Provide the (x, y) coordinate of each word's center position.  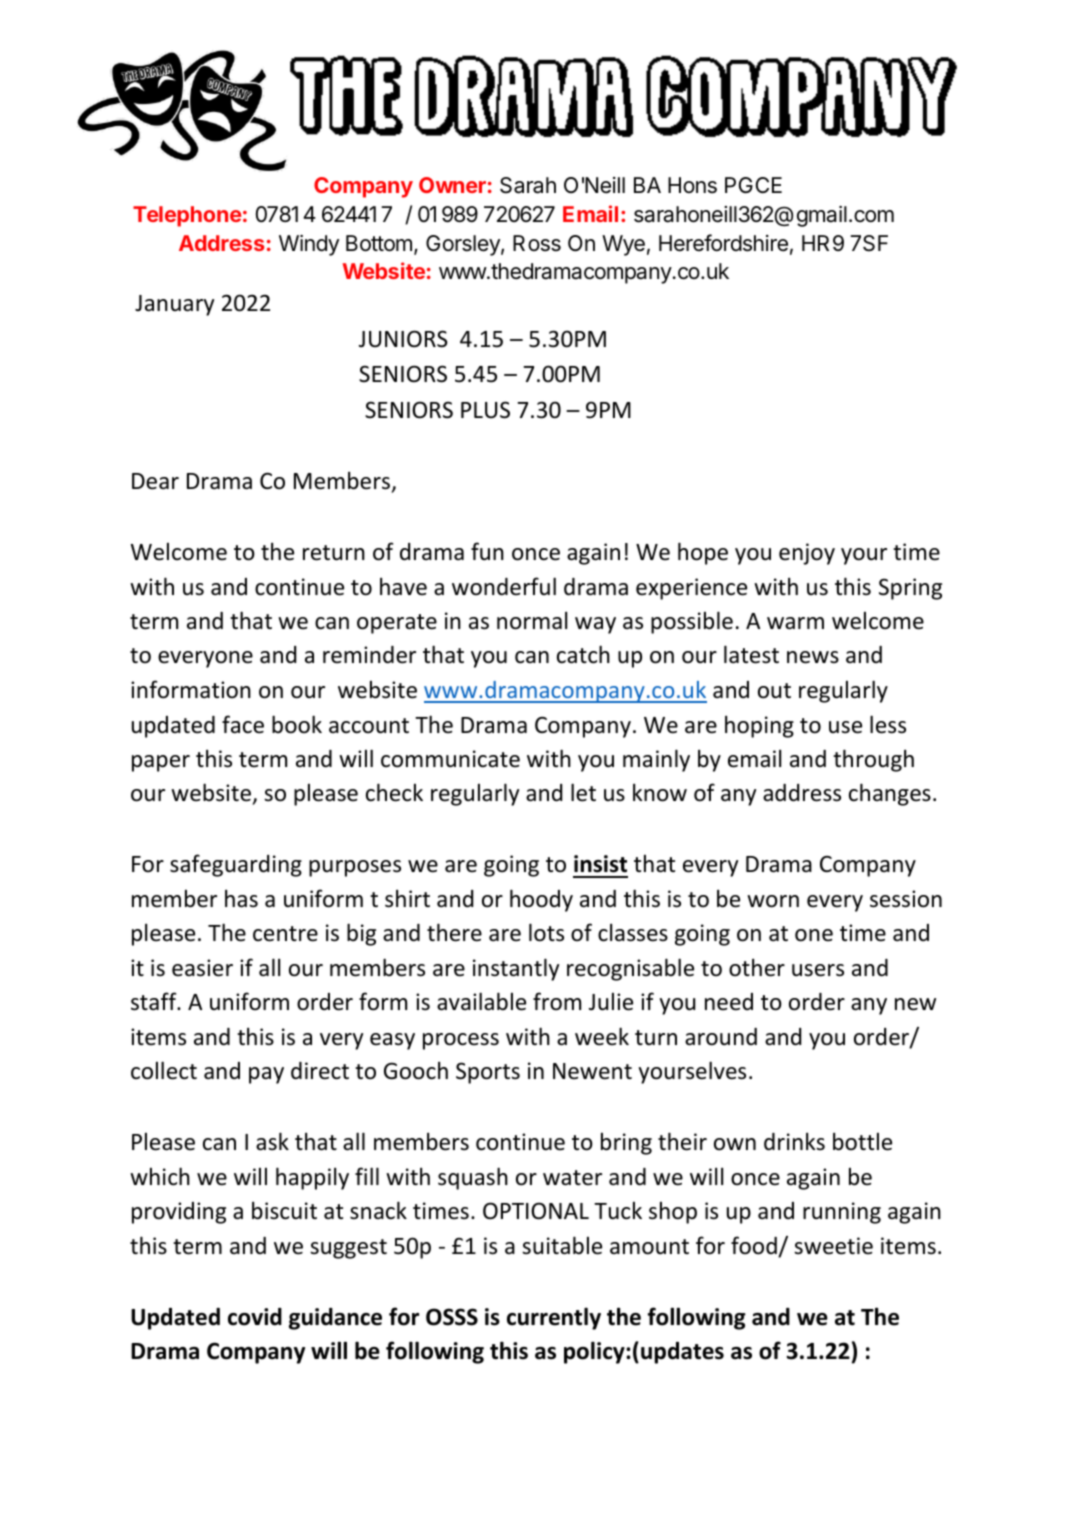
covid (255, 1317)
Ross (537, 243)
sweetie (833, 1246)
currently (554, 1318)
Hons (692, 185)
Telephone (187, 216)
